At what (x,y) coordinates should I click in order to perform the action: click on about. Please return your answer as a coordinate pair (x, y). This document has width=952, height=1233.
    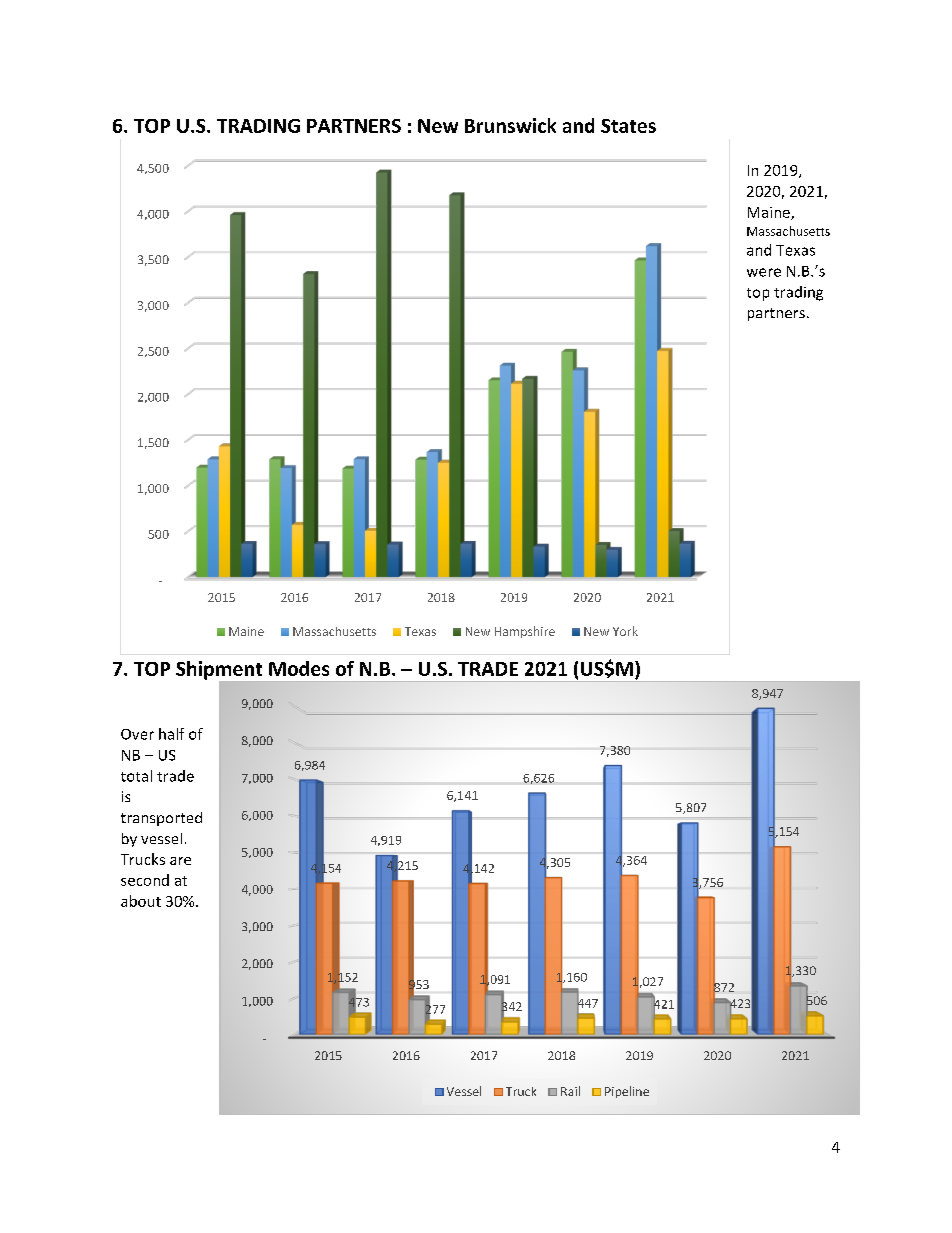
    Looking at the image, I should click on (141, 901).
